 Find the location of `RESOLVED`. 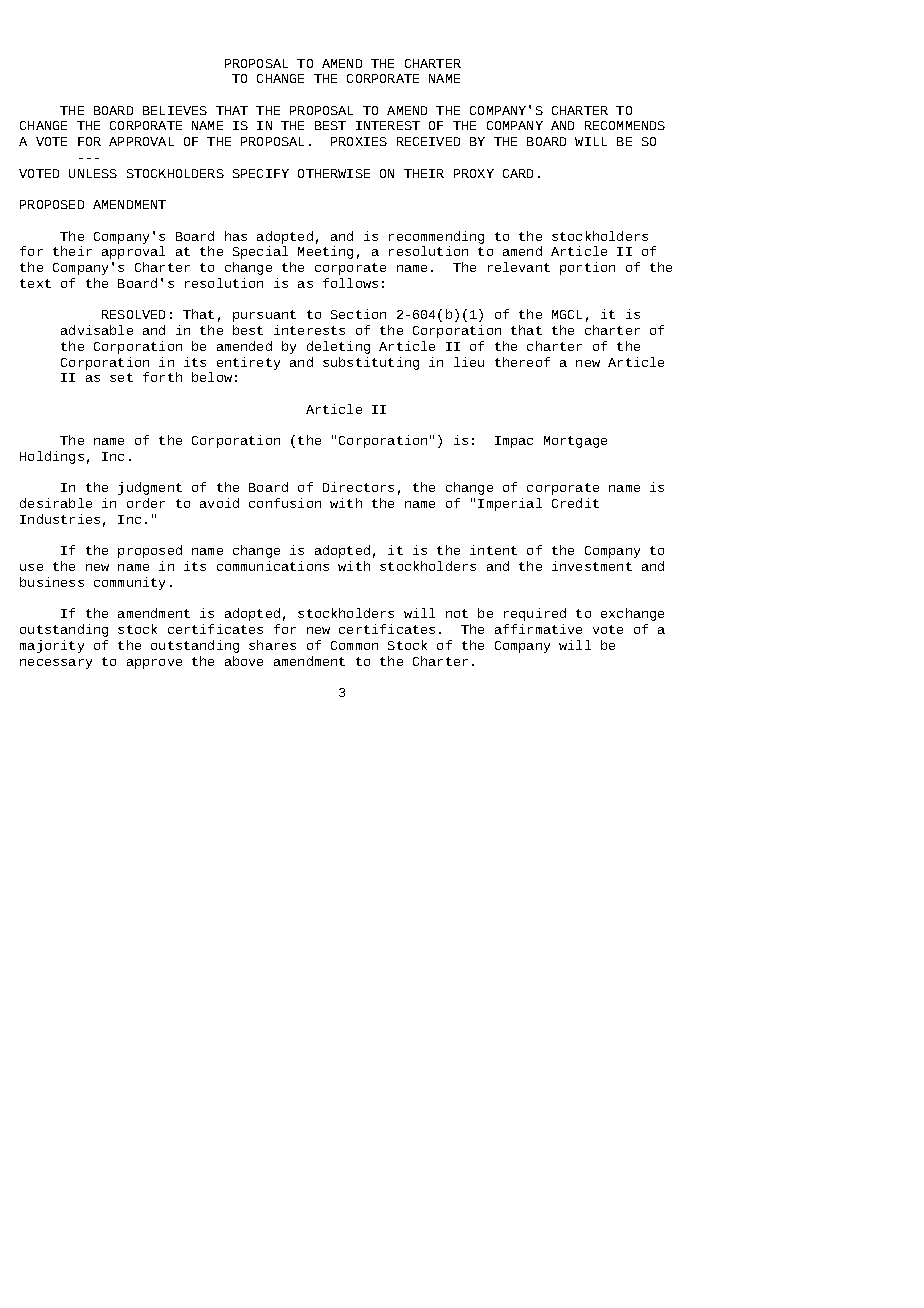

RESOLVED is located at coordinates (133, 314).
